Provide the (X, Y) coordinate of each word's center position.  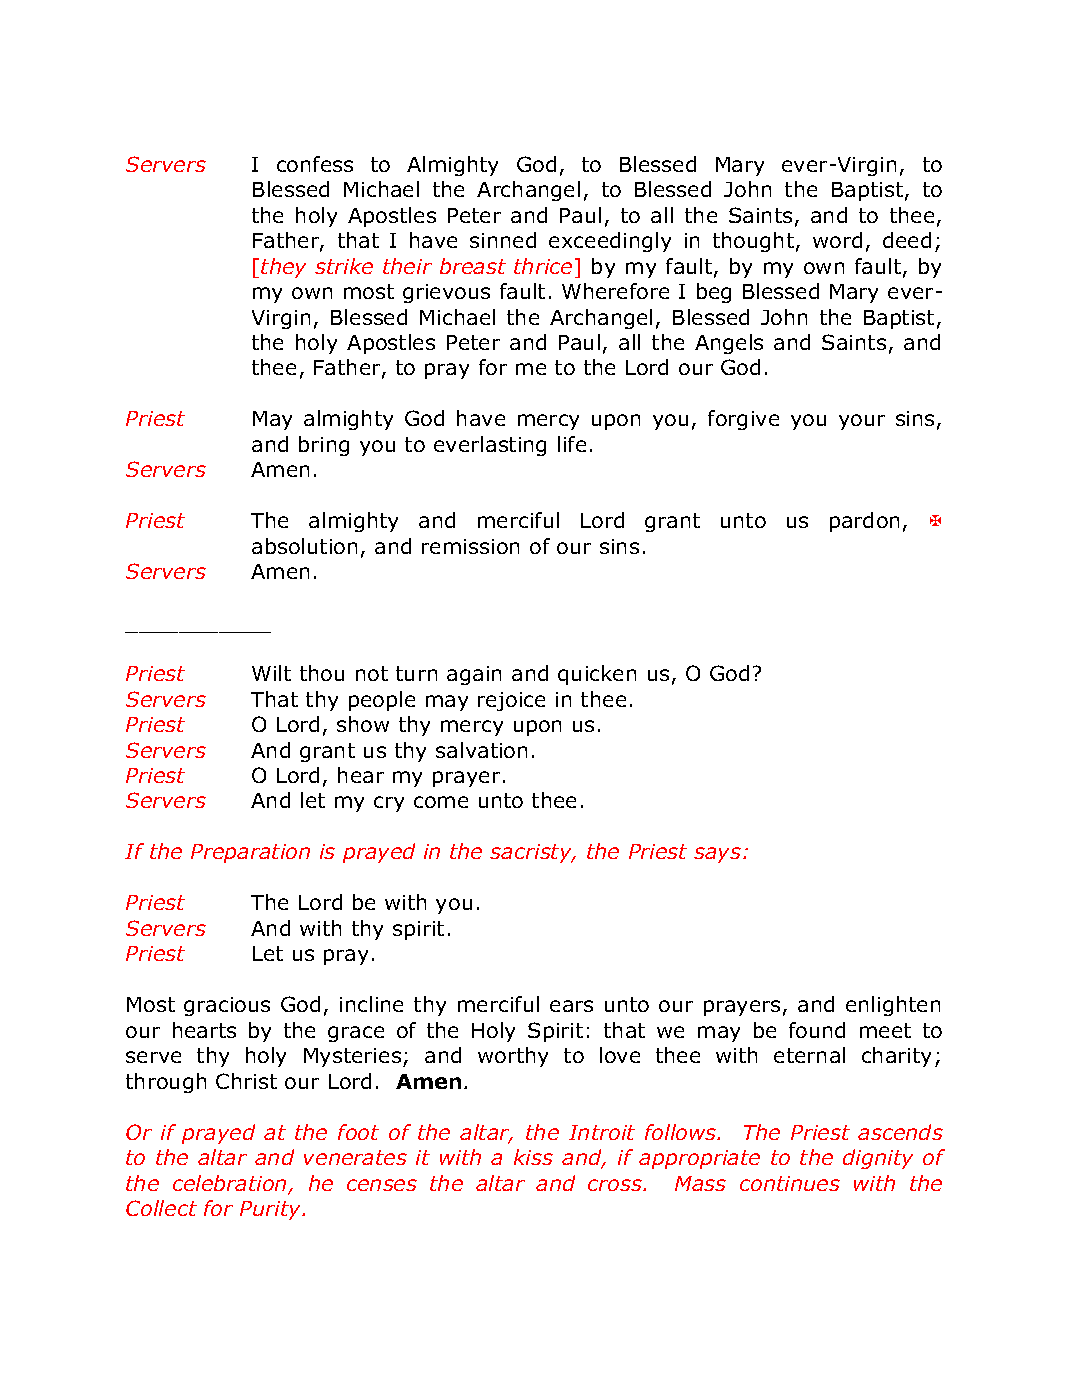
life (572, 444)
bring (324, 446)
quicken (597, 675)
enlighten (893, 1006)
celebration (231, 1184)
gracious (227, 1006)
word (837, 240)
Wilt (271, 673)
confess (315, 164)
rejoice (511, 701)
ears (571, 1006)
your (862, 422)
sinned (503, 240)
